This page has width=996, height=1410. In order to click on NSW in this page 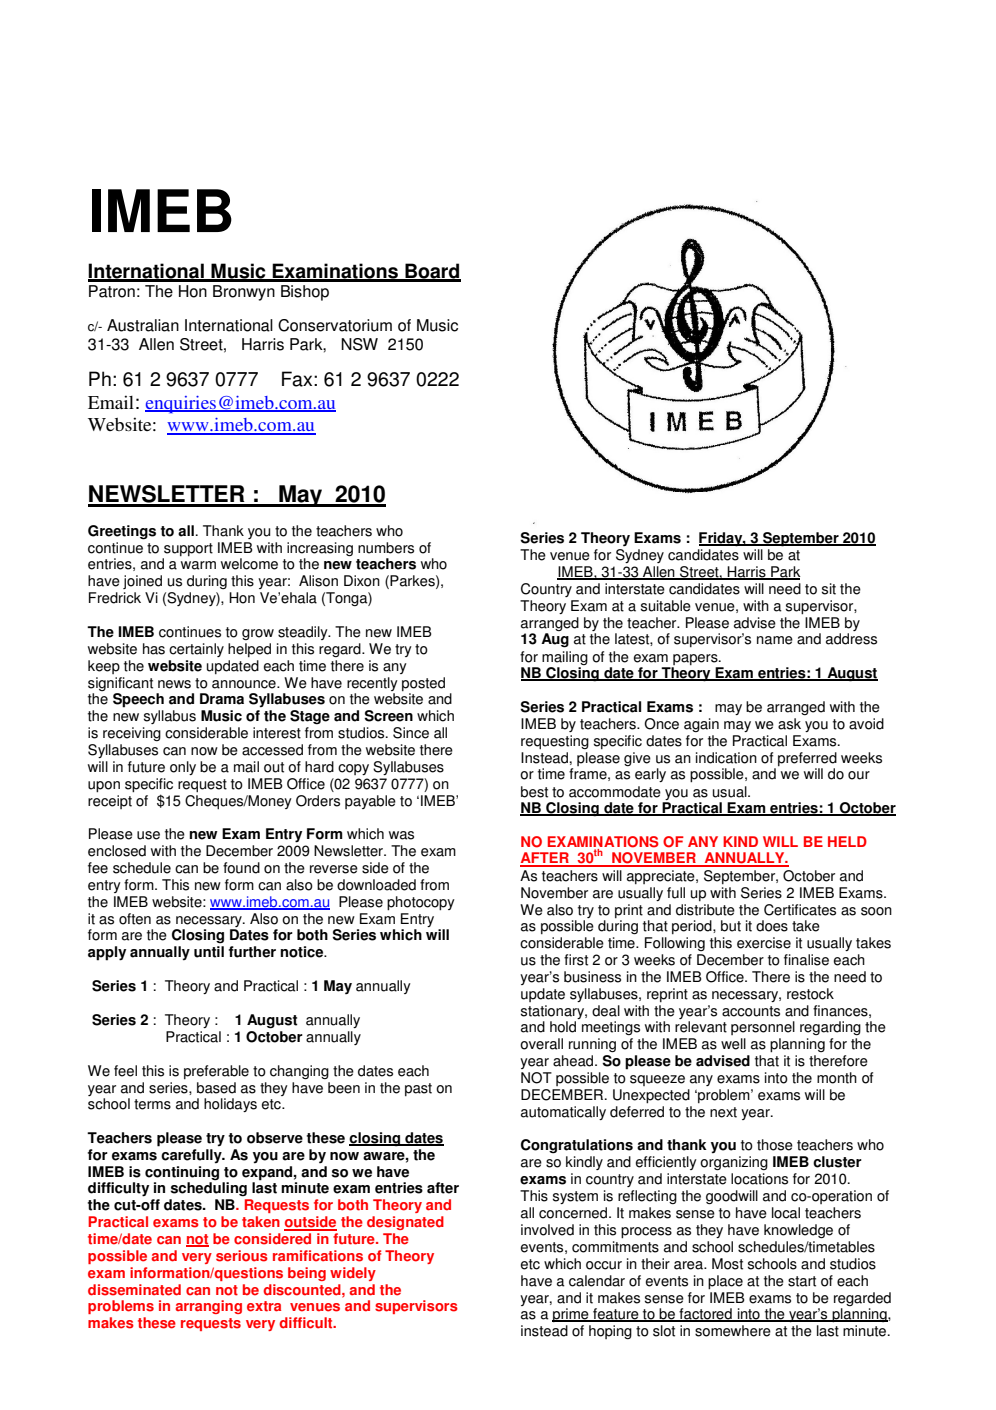, I will do `click(359, 344)`.
